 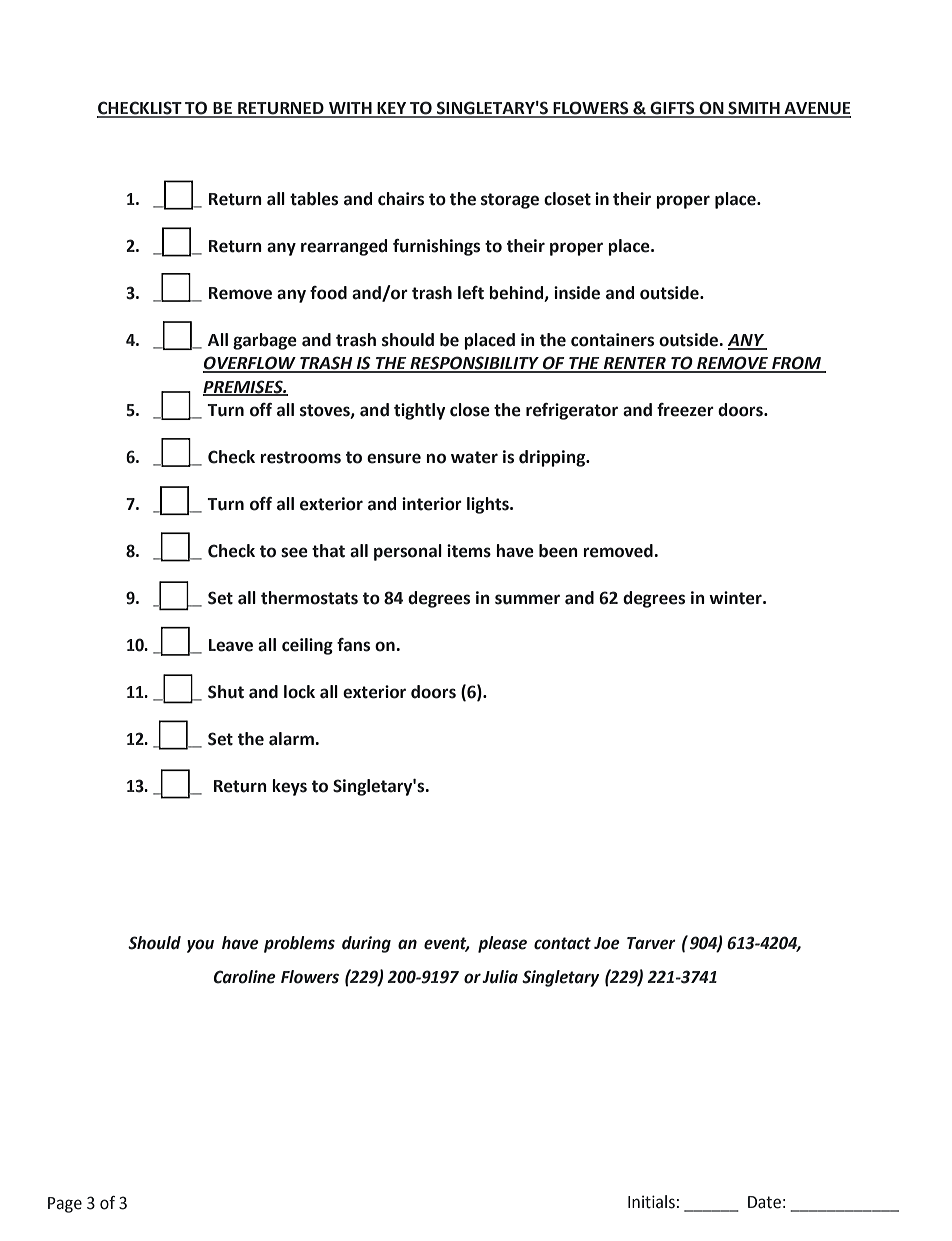 I want to click on summer, so click(x=527, y=599).
